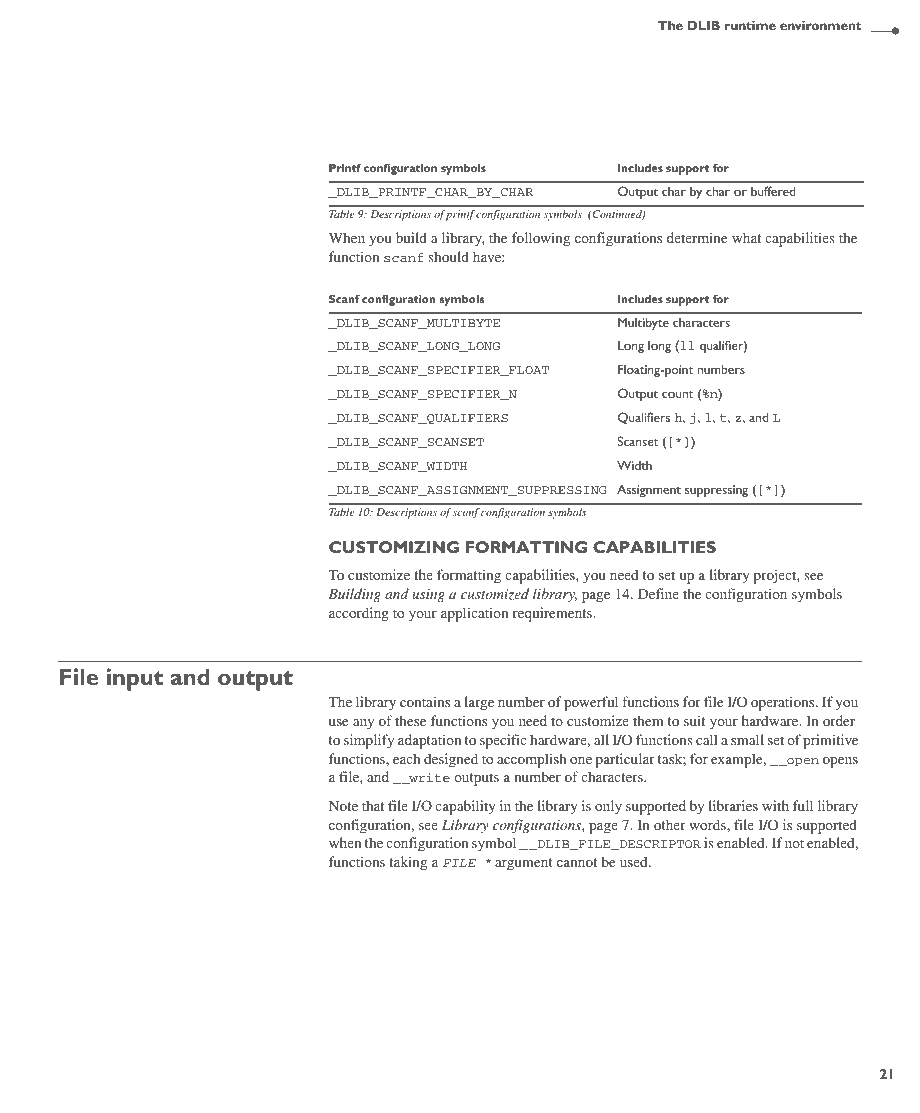  I want to click on environment, so click(820, 25).
